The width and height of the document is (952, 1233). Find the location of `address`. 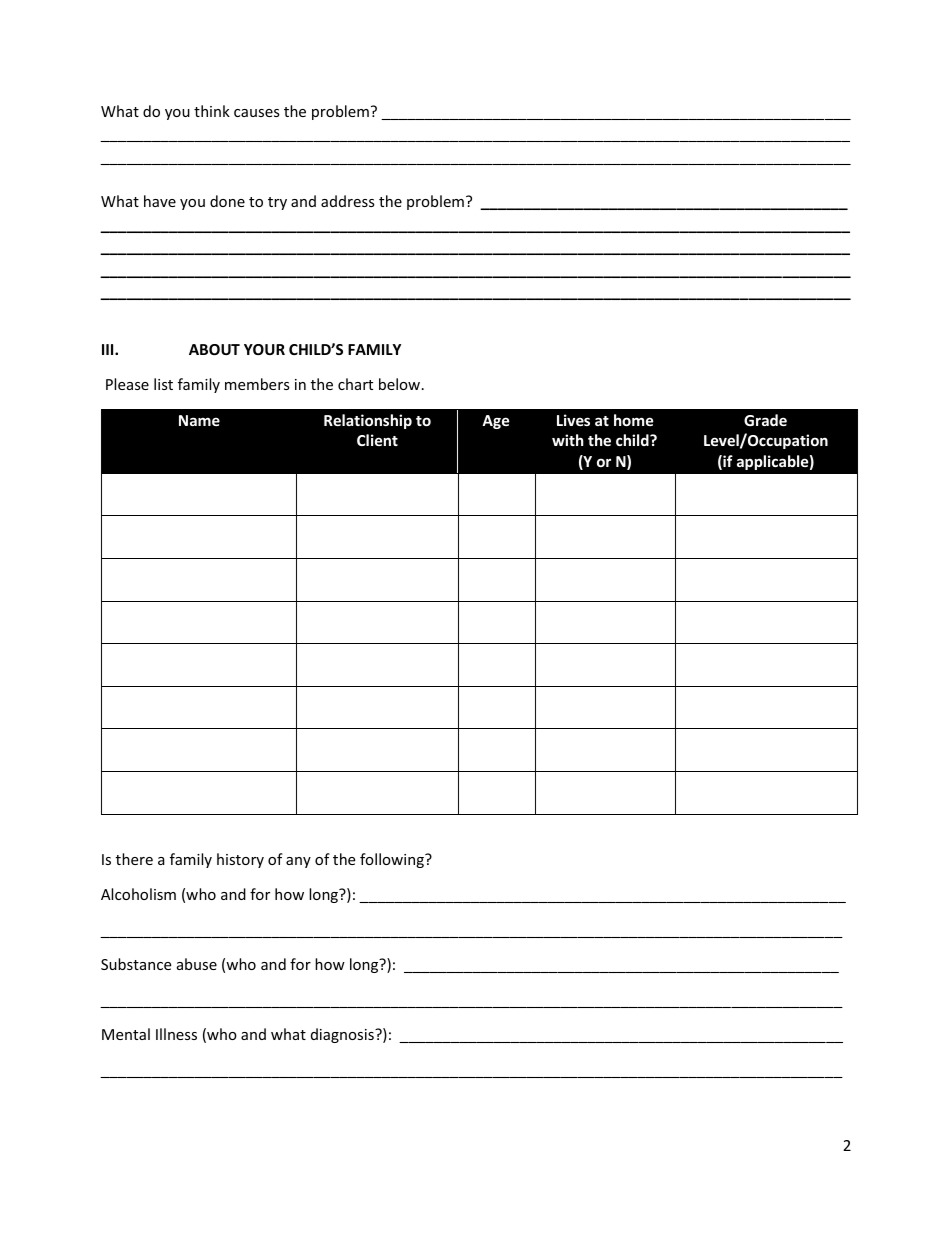

address is located at coordinates (348, 201).
